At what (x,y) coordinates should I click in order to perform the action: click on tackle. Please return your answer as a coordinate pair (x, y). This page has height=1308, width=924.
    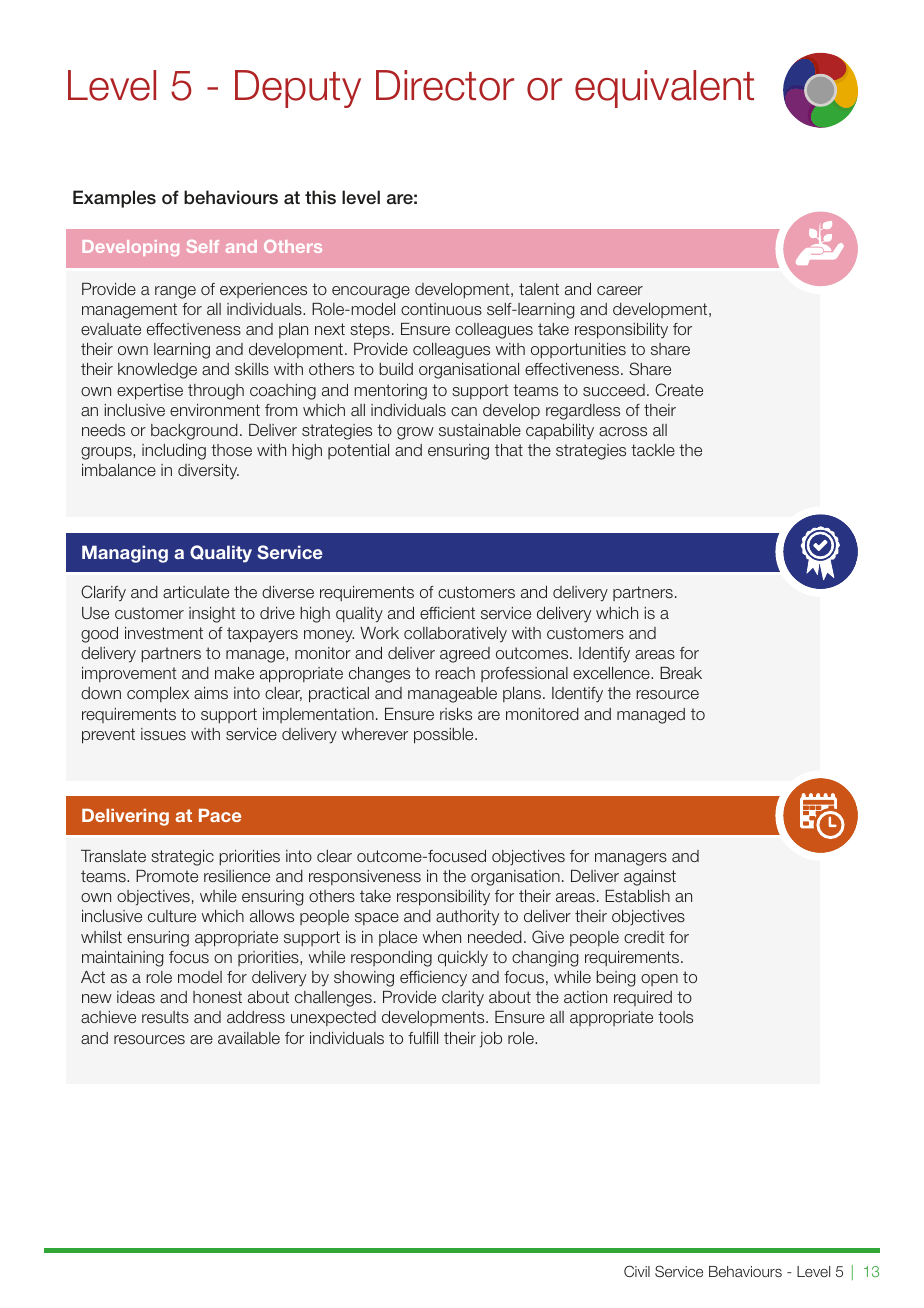
    Looking at the image, I should click on (653, 450).
